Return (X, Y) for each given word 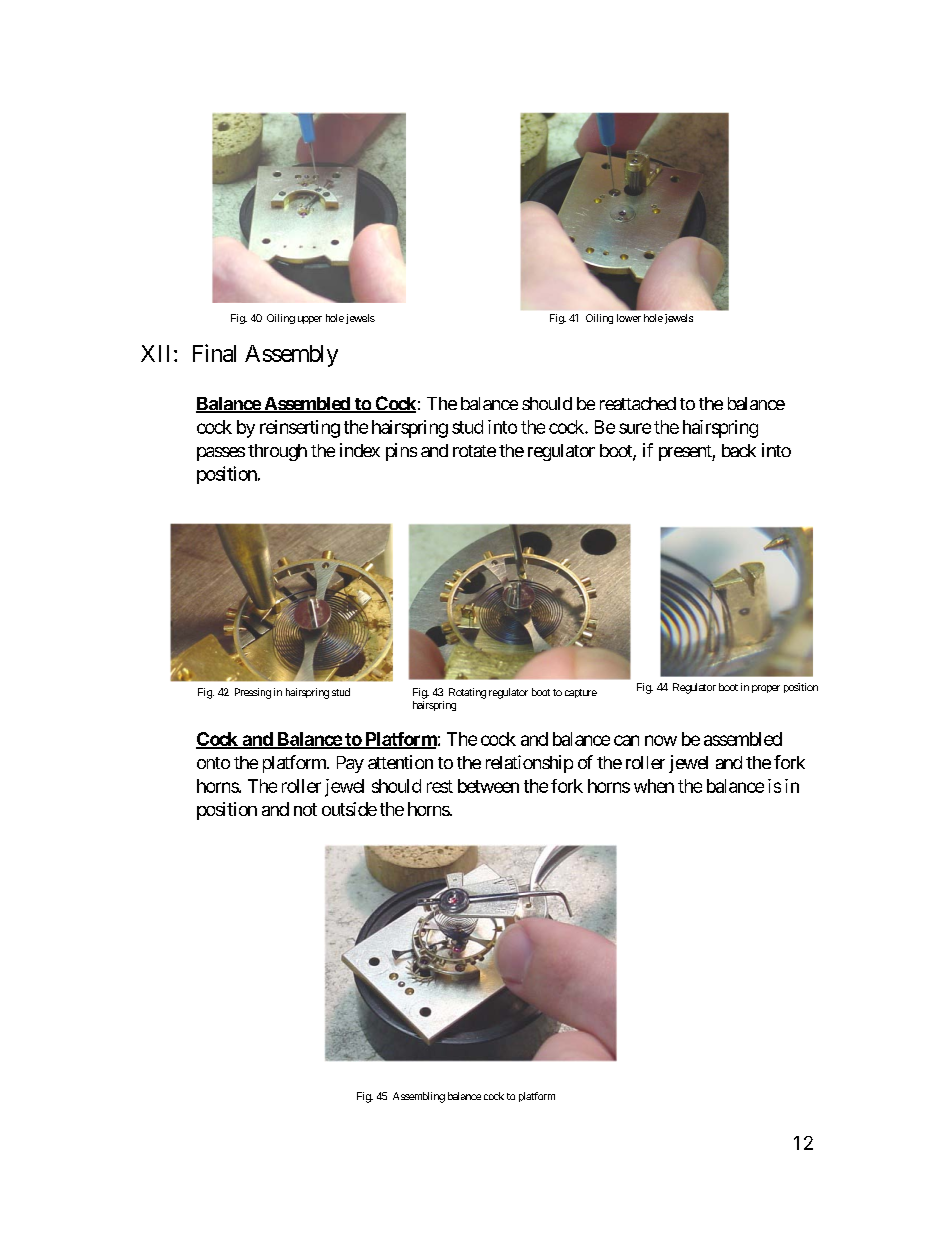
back (739, 450)
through (277, 452)
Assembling (419, 1097)
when (654, 786)
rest (440, 786)
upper (310, 320)
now (661, 740)
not (305, 809)
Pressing (253, 693)
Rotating (467, 693)
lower (629, 318)
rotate (474, 451)
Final (214, 353)
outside (349, 809)
